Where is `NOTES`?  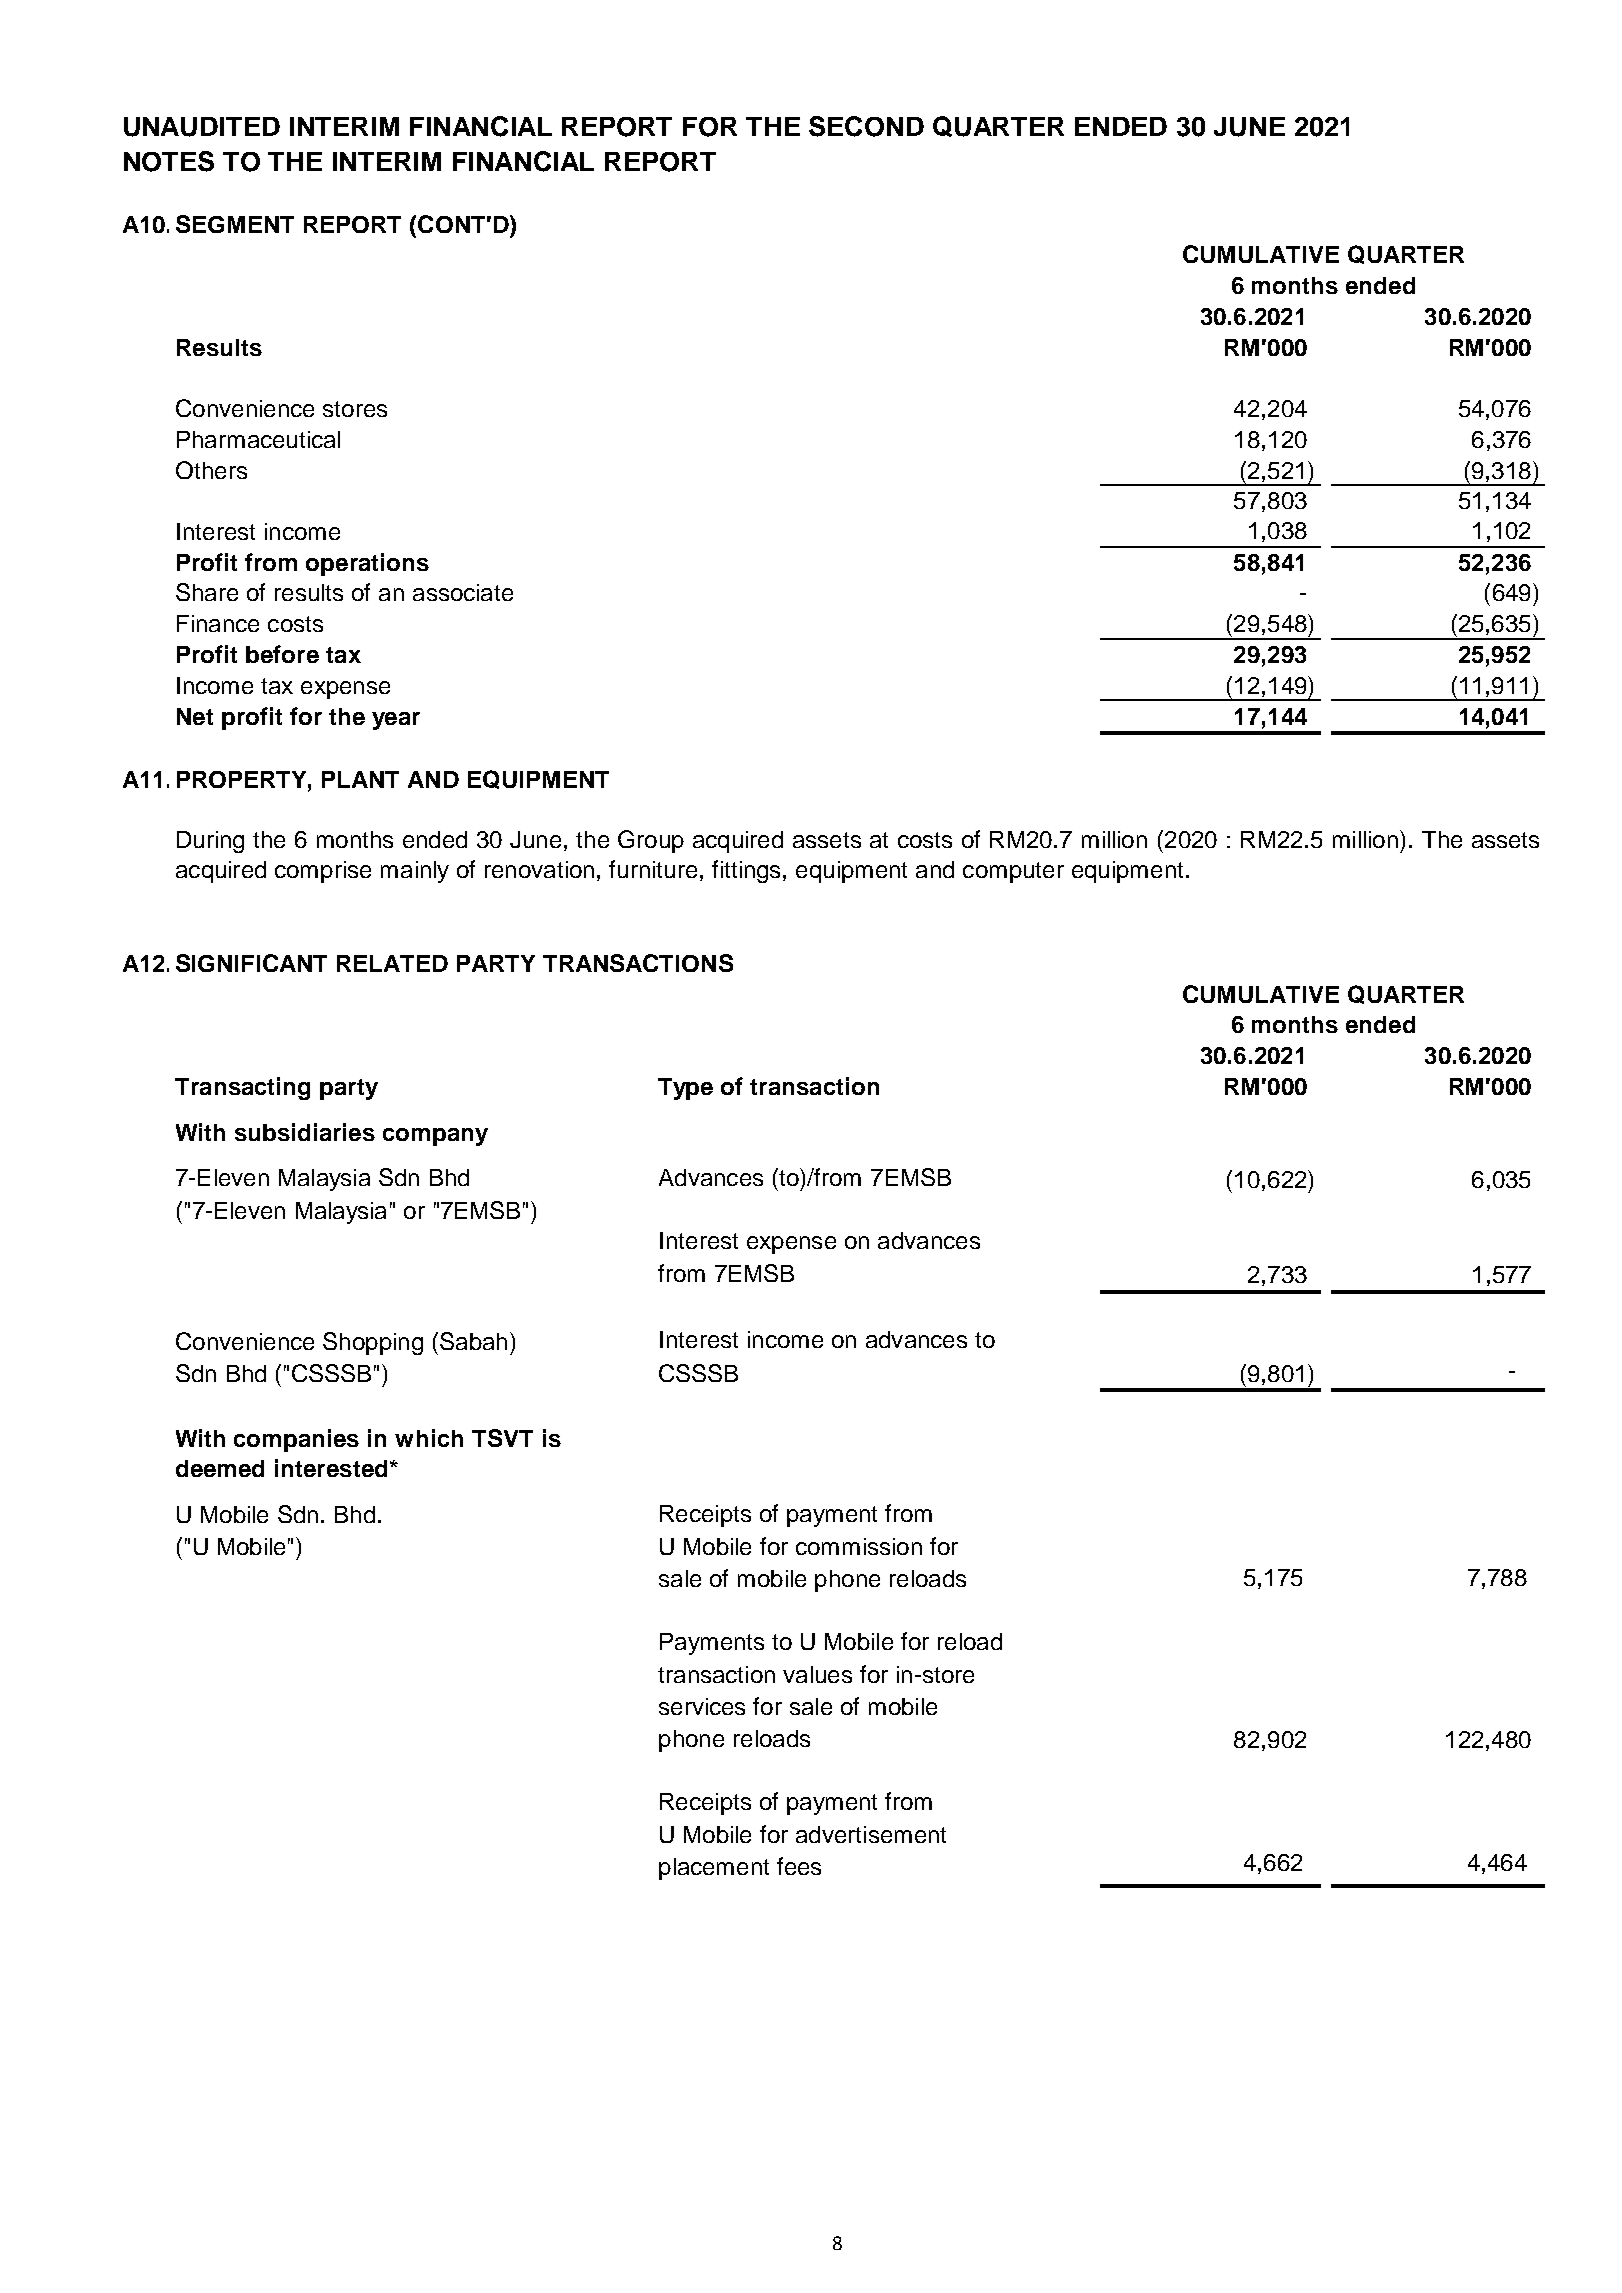 NOTES is located at coordinates (169, 161).
